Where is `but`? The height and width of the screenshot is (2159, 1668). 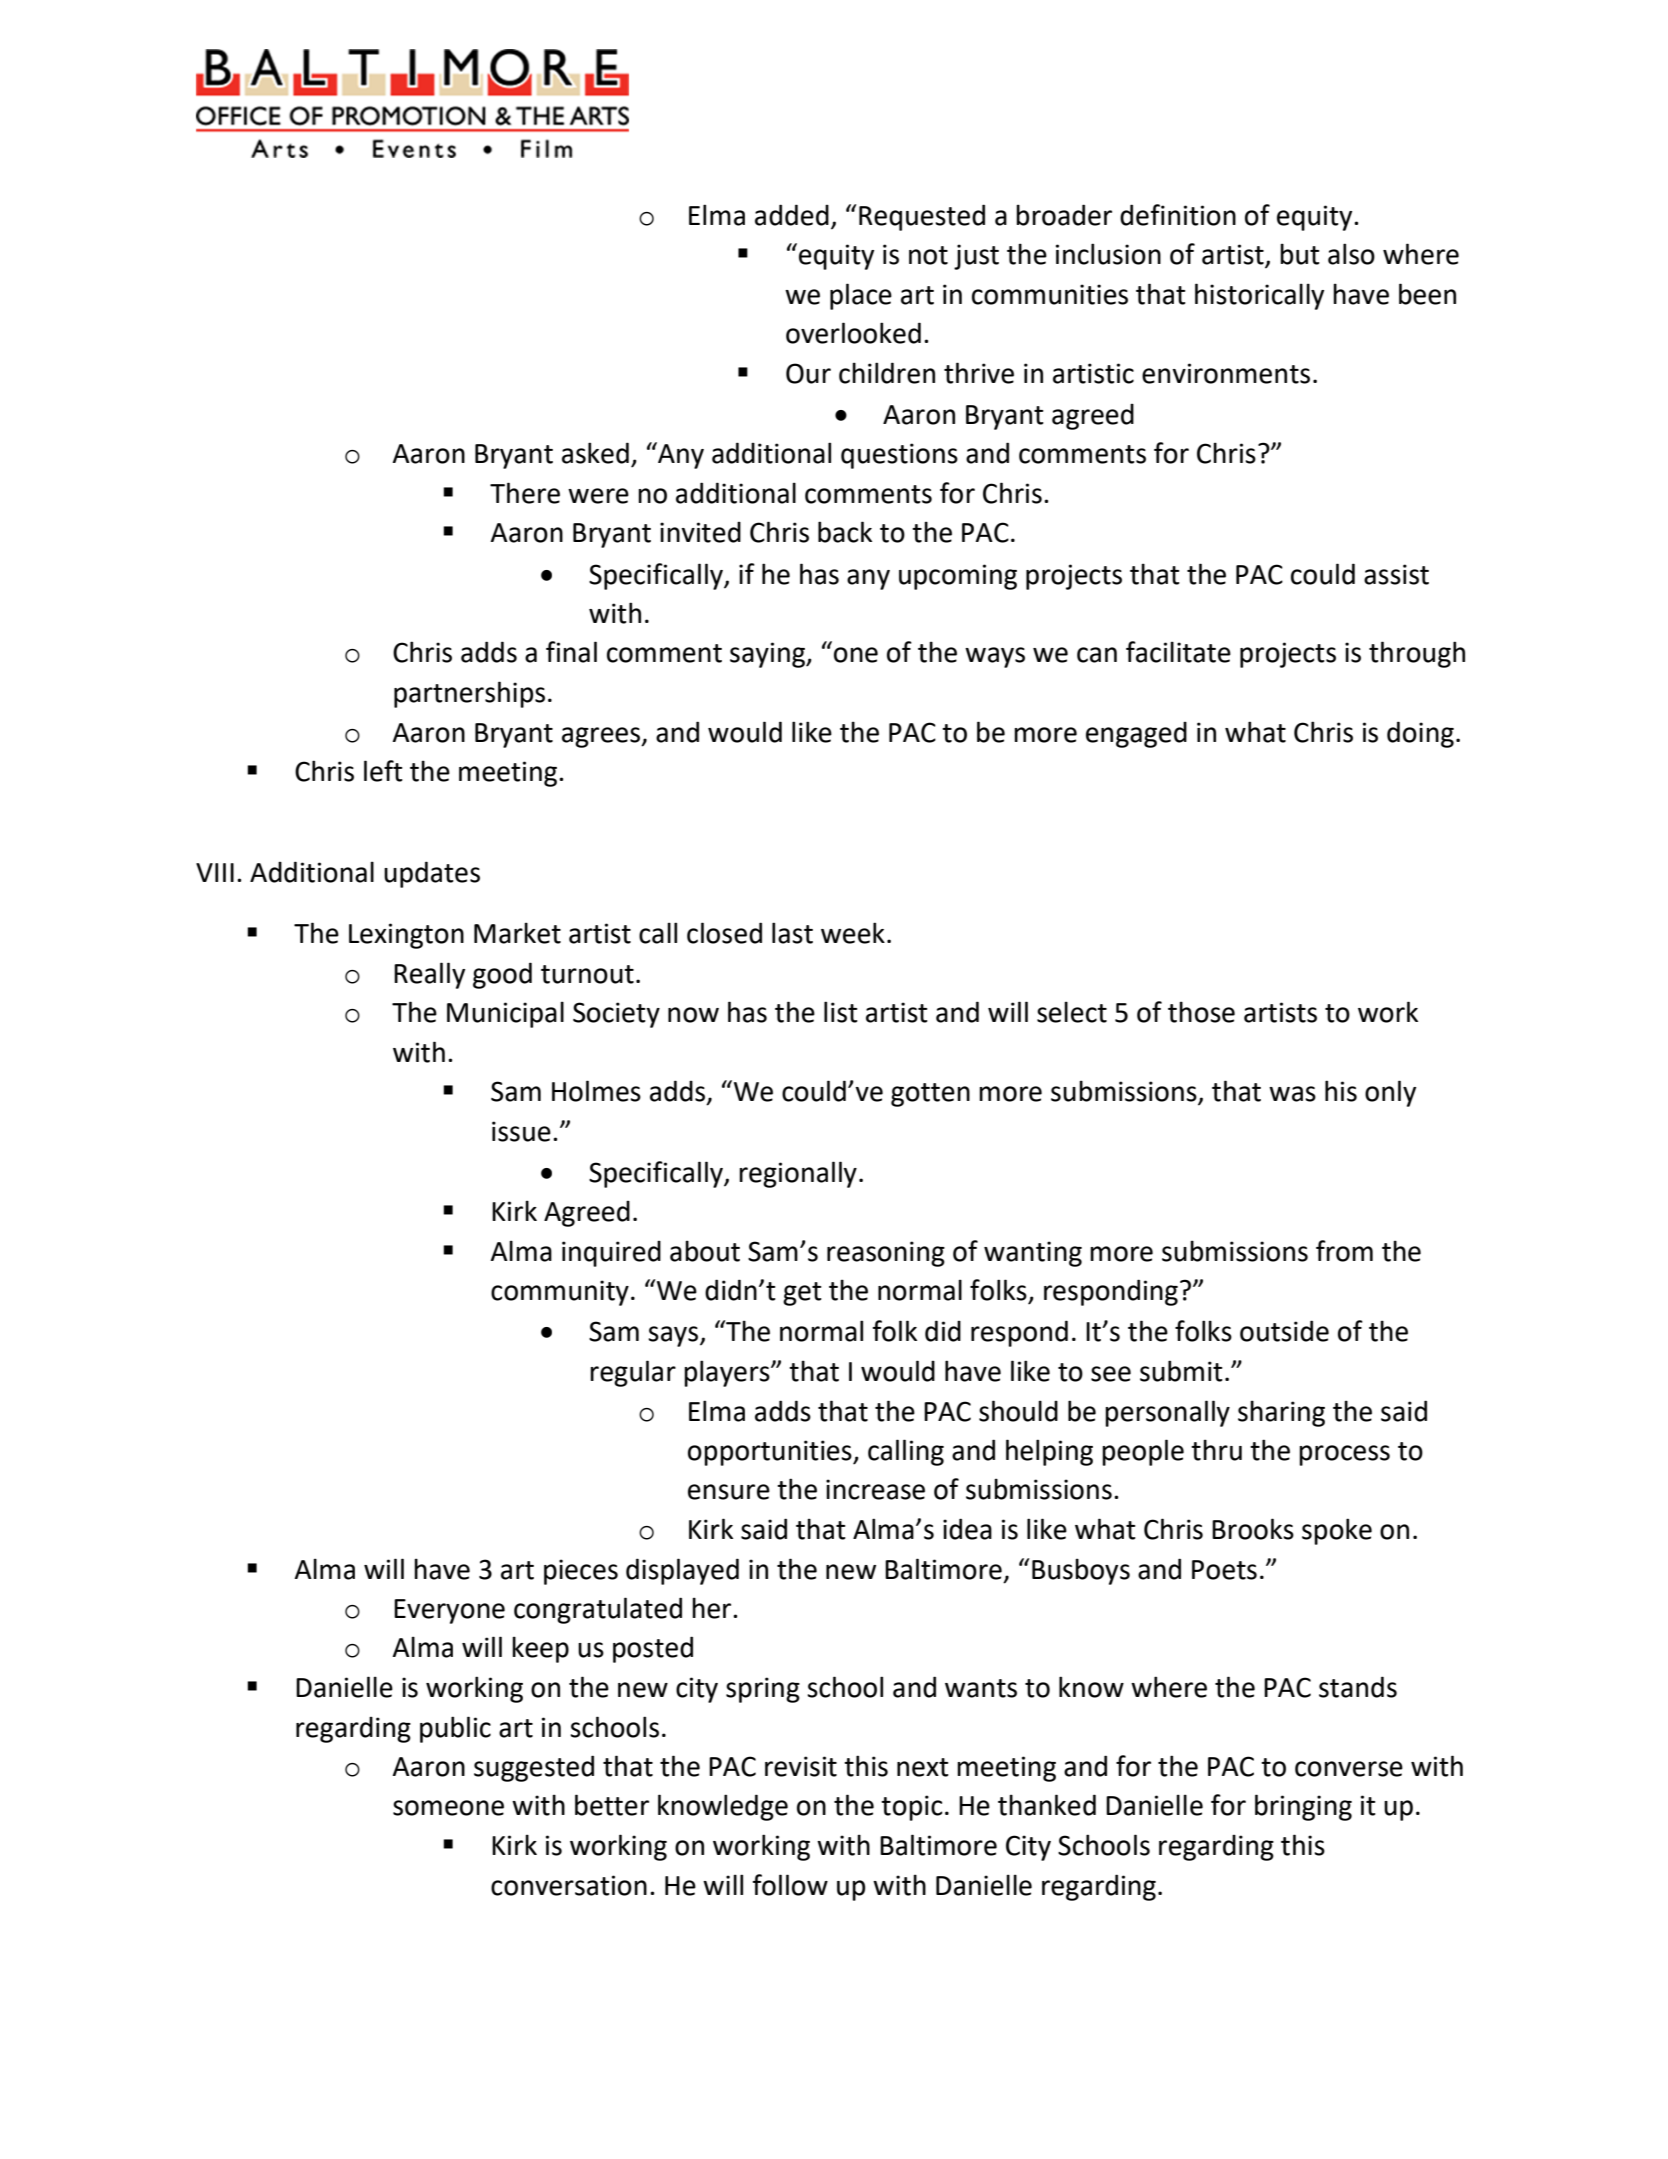 but is located at coordinates (1300, 254).
